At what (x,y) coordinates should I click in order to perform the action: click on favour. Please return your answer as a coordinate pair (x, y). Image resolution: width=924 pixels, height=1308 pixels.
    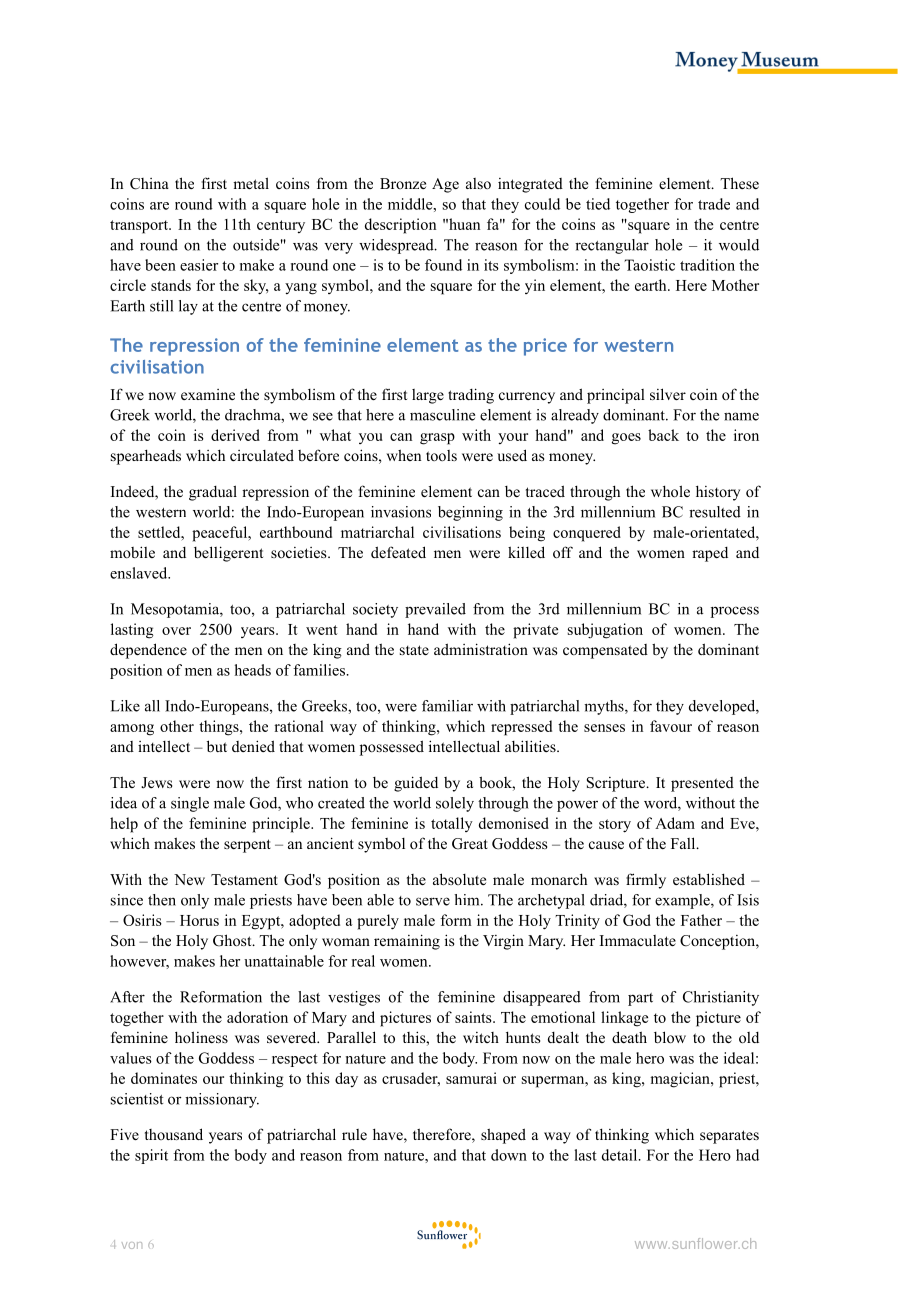
    Looking at the image, I should click on (671, 726).
